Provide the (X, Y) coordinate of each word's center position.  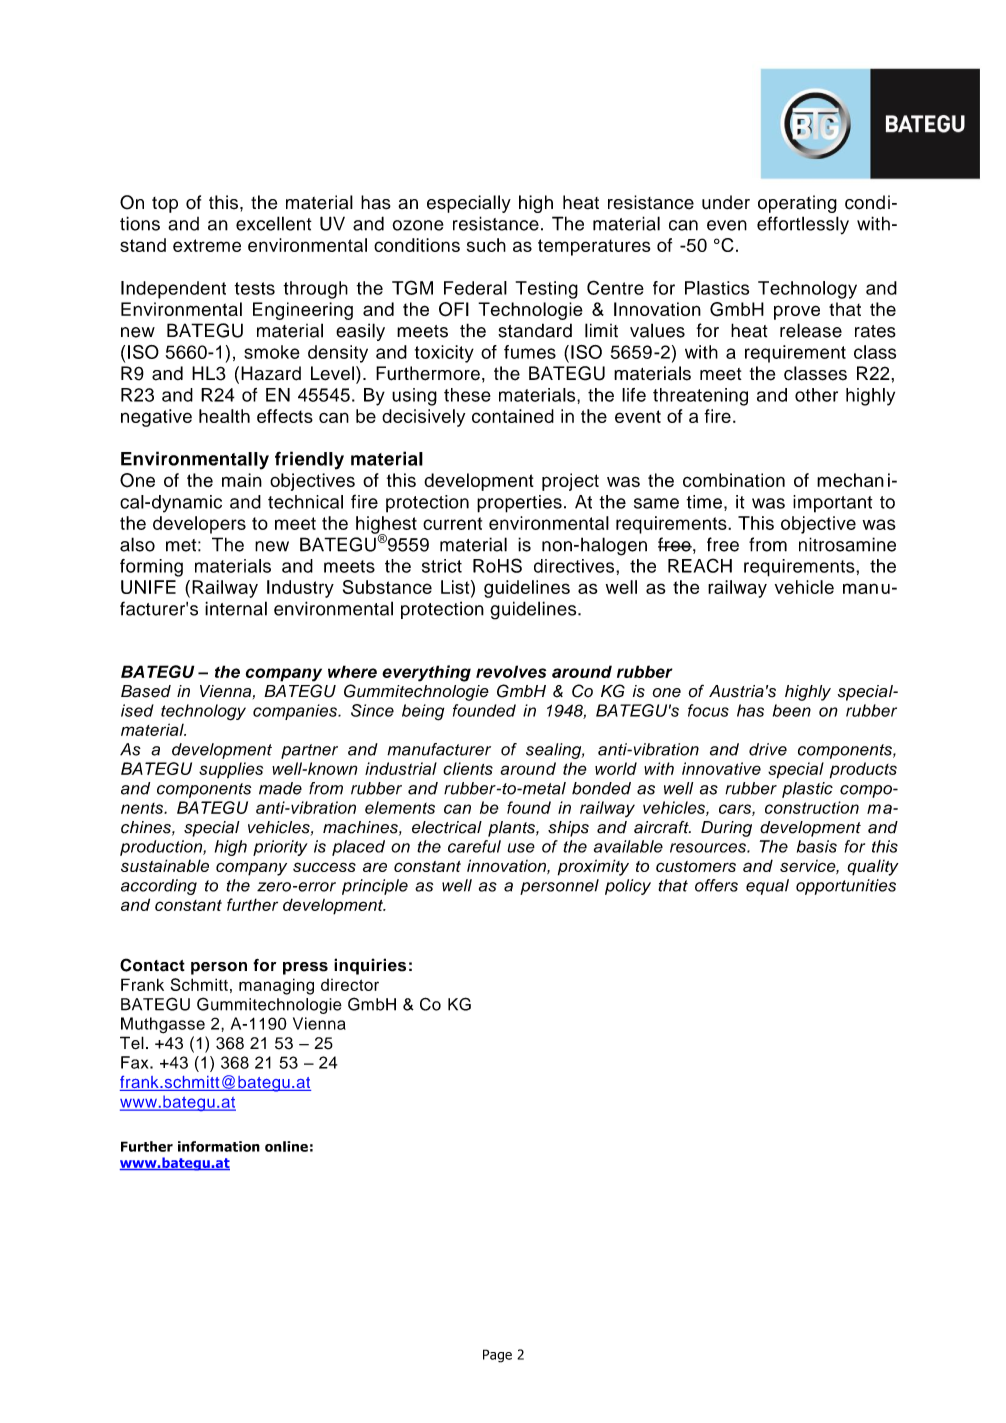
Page (497, 1356)
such (486, 245)
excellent (274, 223)
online (286, 1146)
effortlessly (803, 225)
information (219, 1146)
